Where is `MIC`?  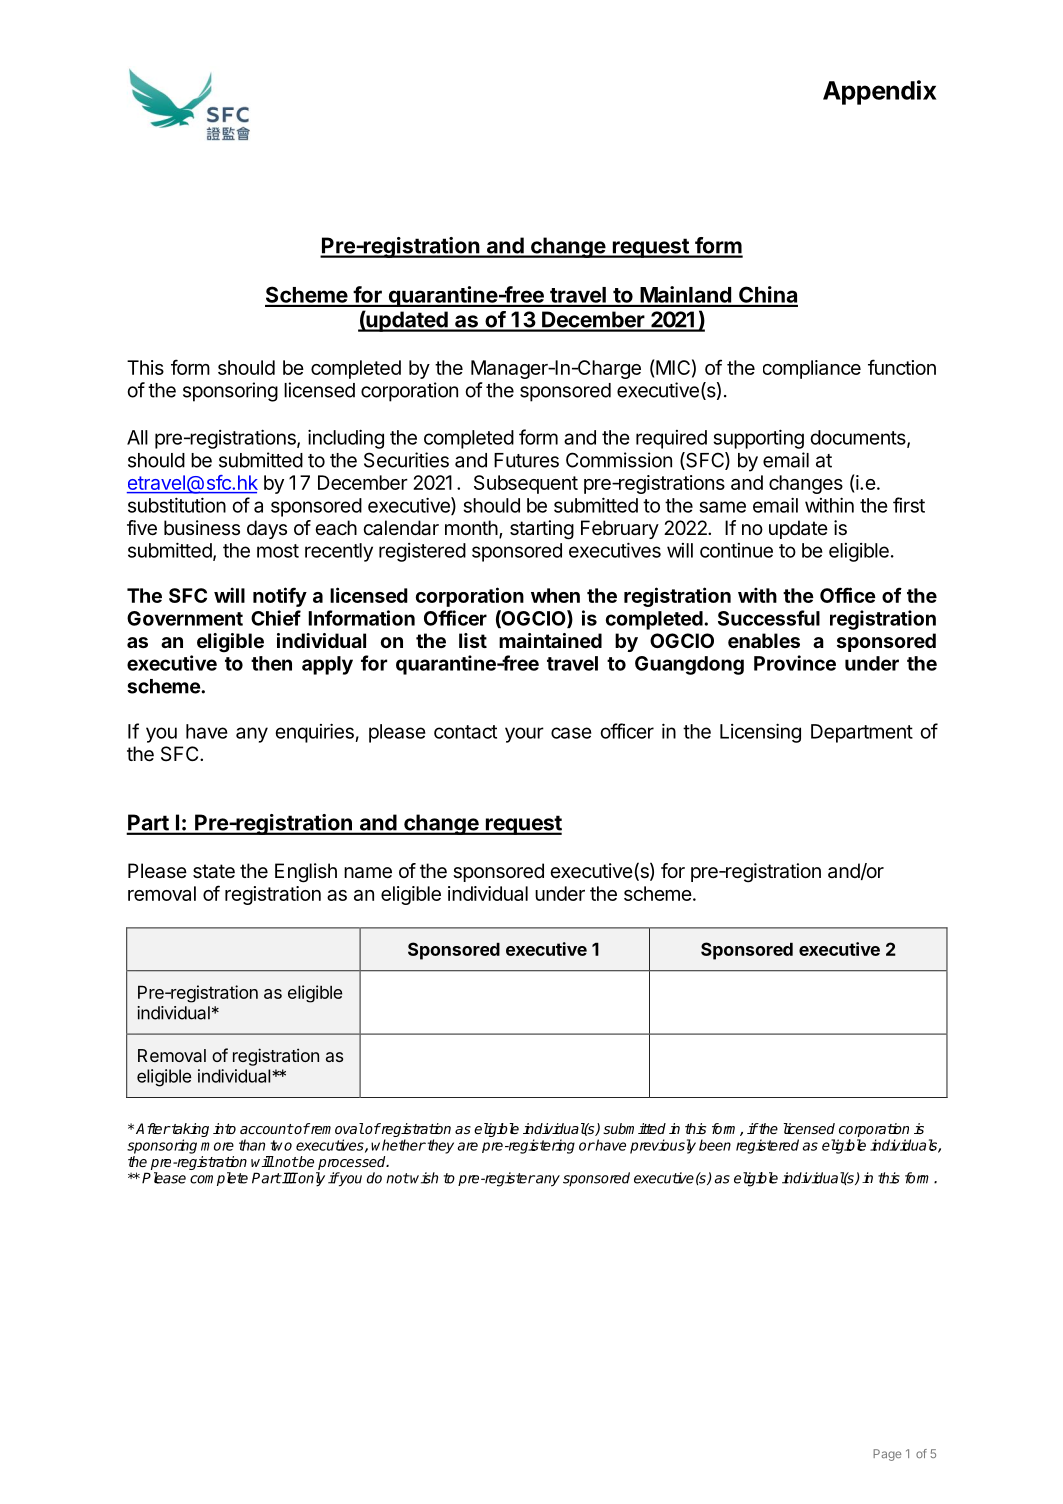
MIC is located at coordinates (672, 367).
